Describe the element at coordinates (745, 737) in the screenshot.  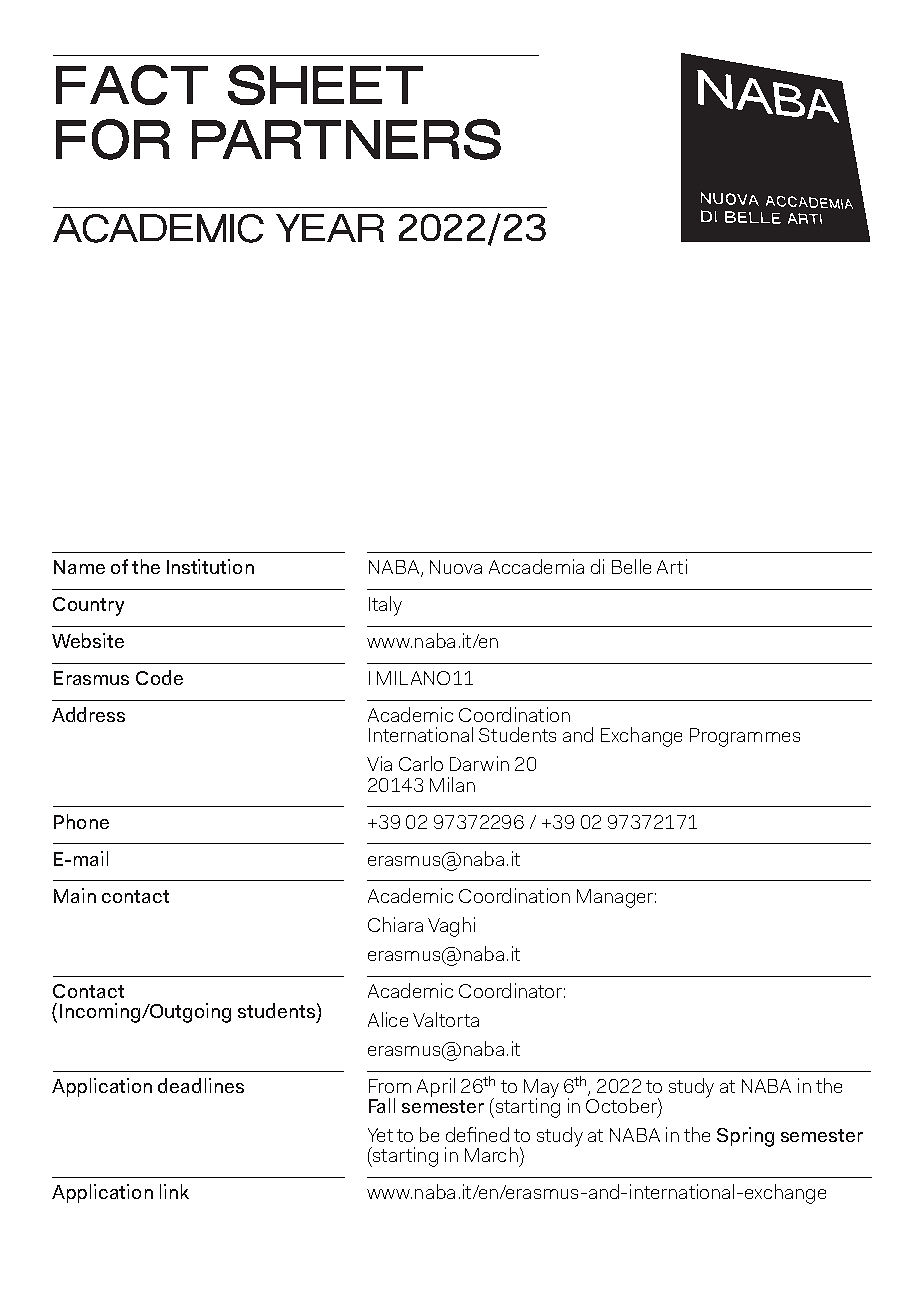
I see `Programmes` at that location.
